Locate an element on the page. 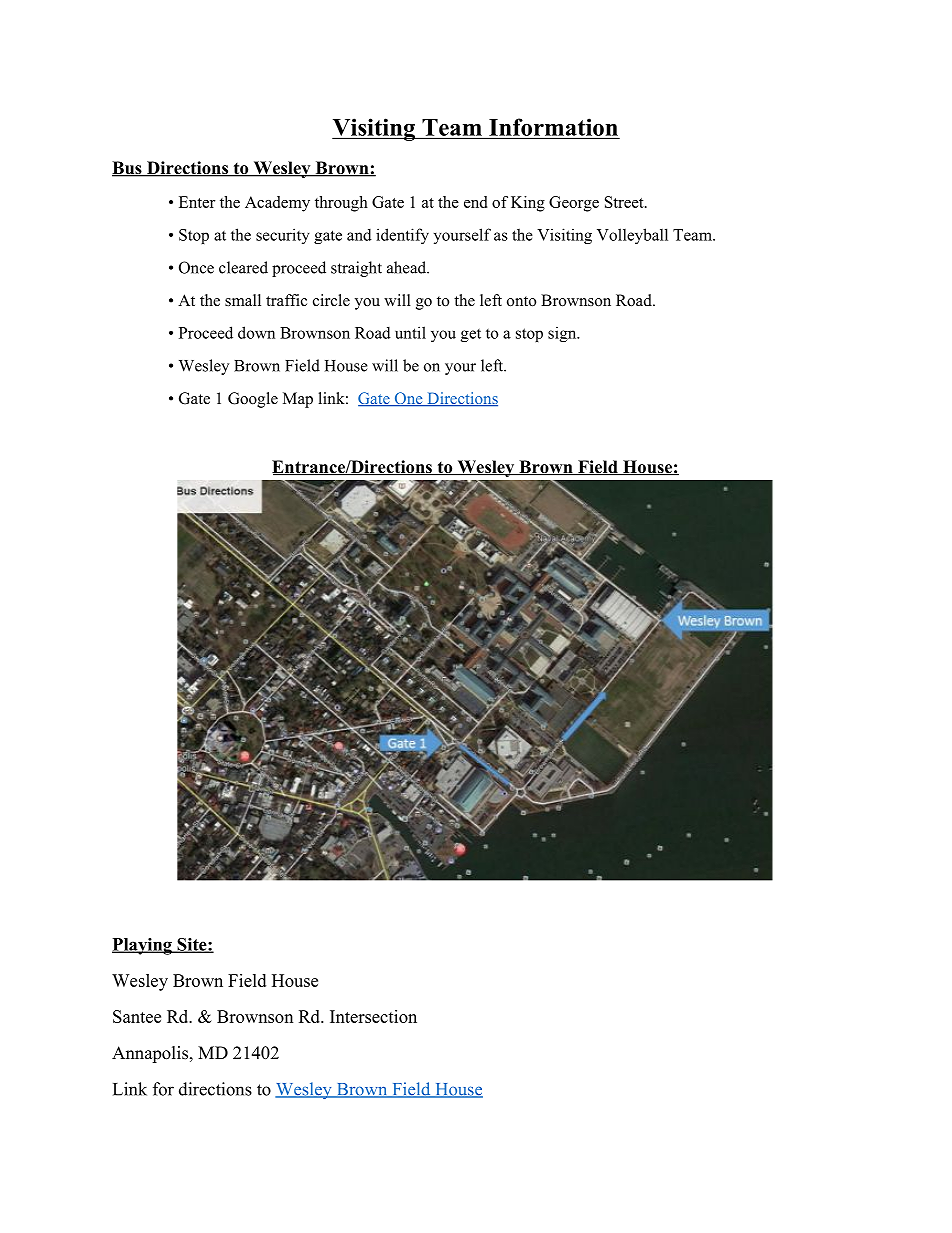  Intersection is located at coordinates (373, 1016).
